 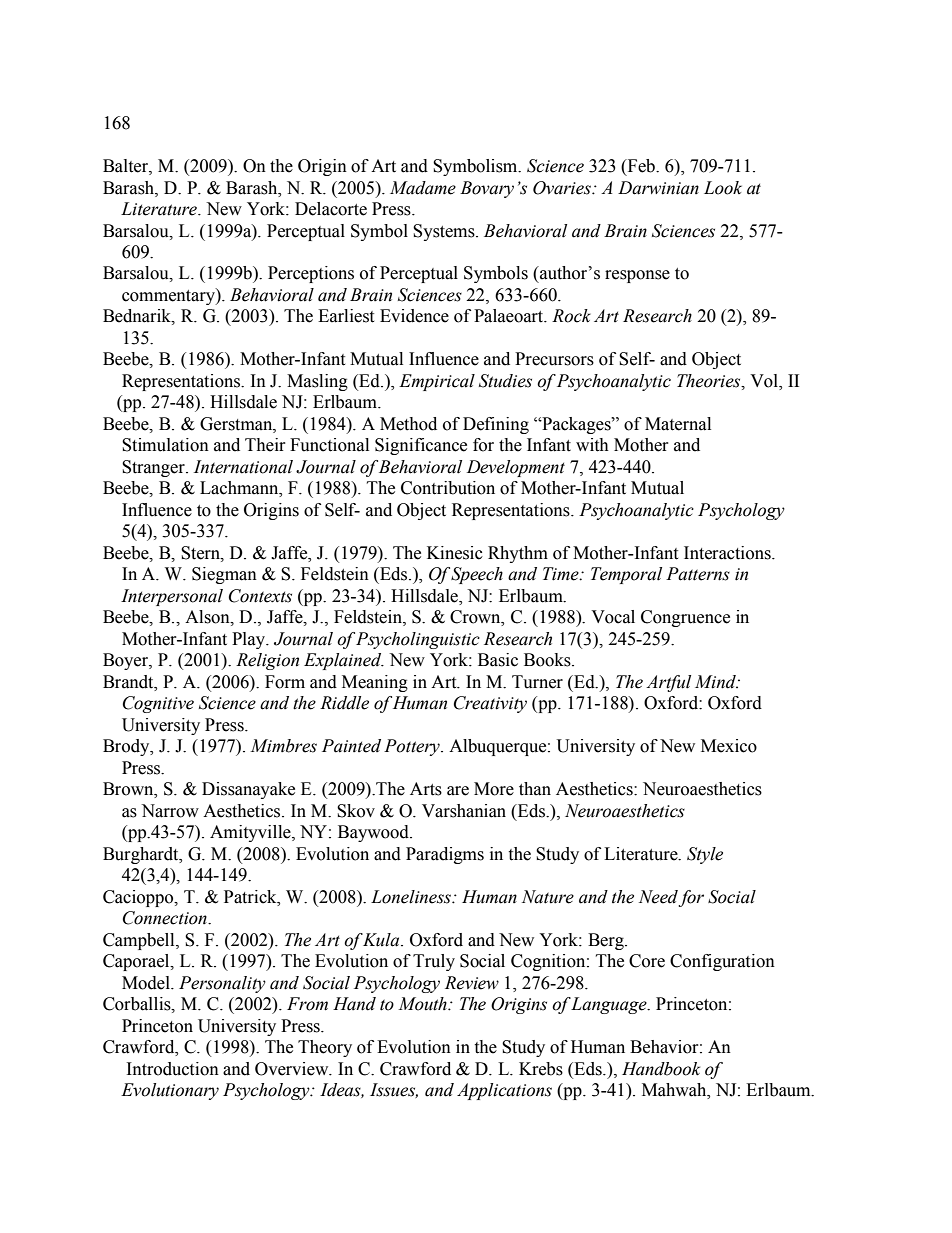 I want to click on Paradigms, so click(x=445, y=855).
